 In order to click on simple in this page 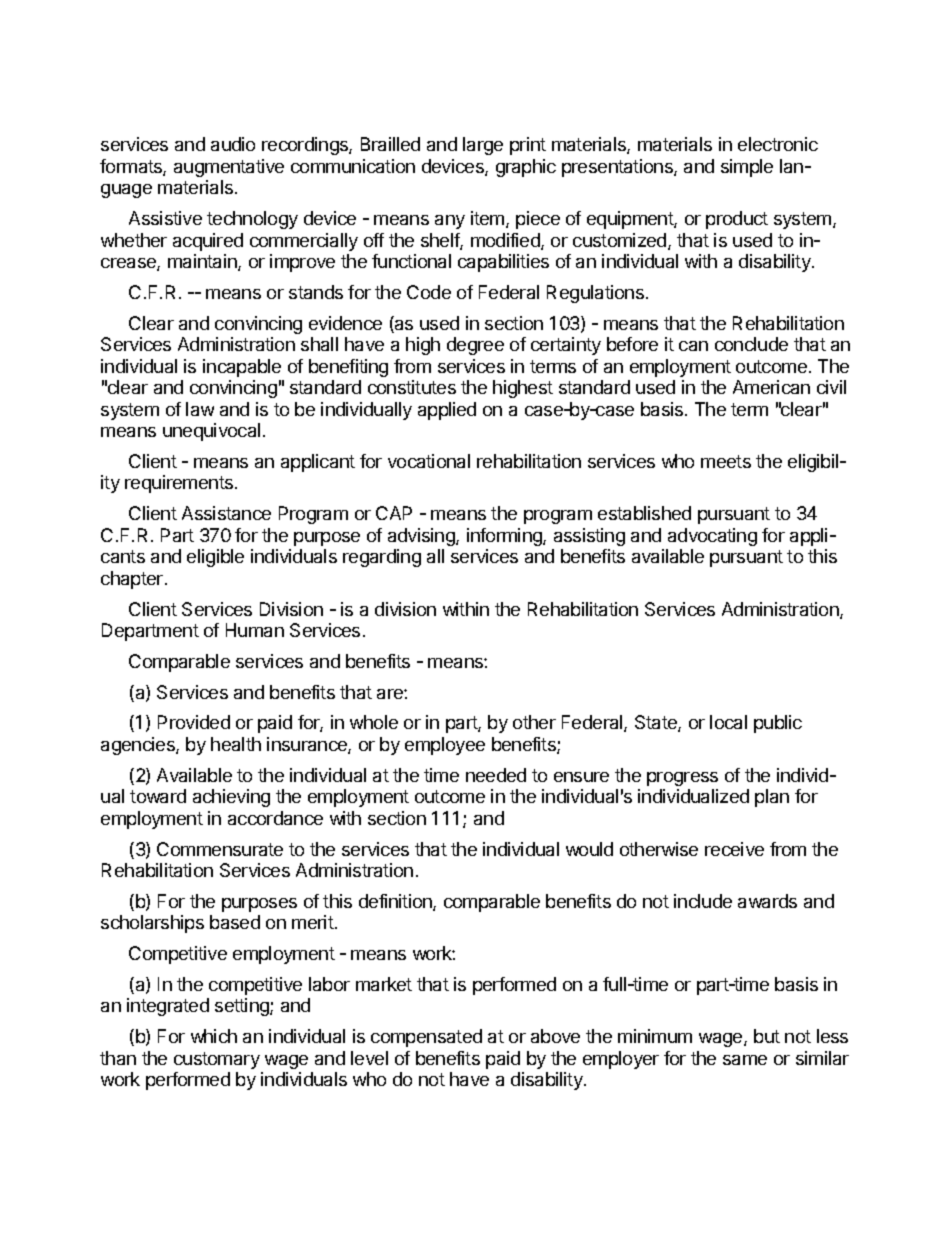, I will do `click(747, 168)`.
